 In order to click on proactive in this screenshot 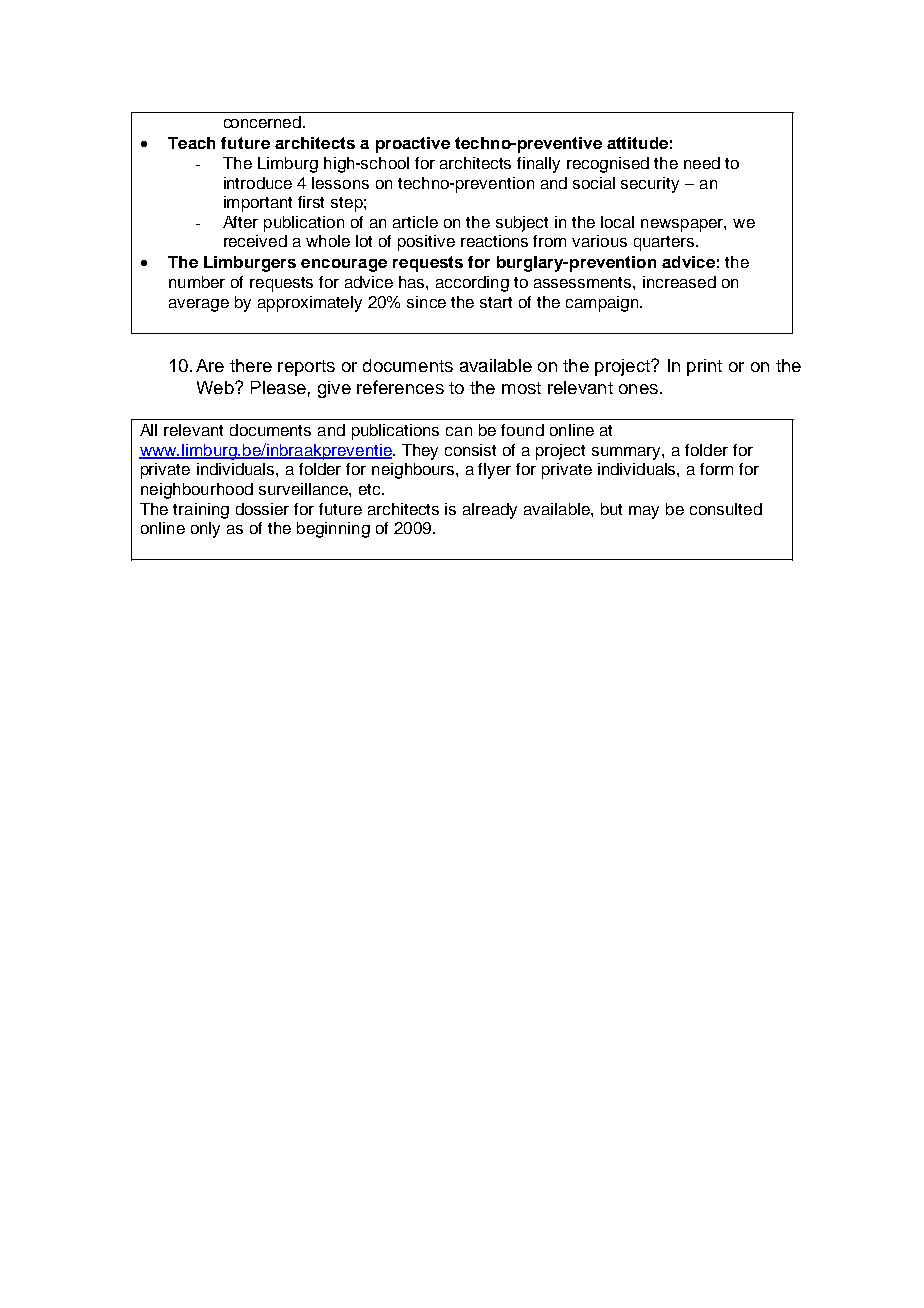, I will do `click(413, 145)`.
